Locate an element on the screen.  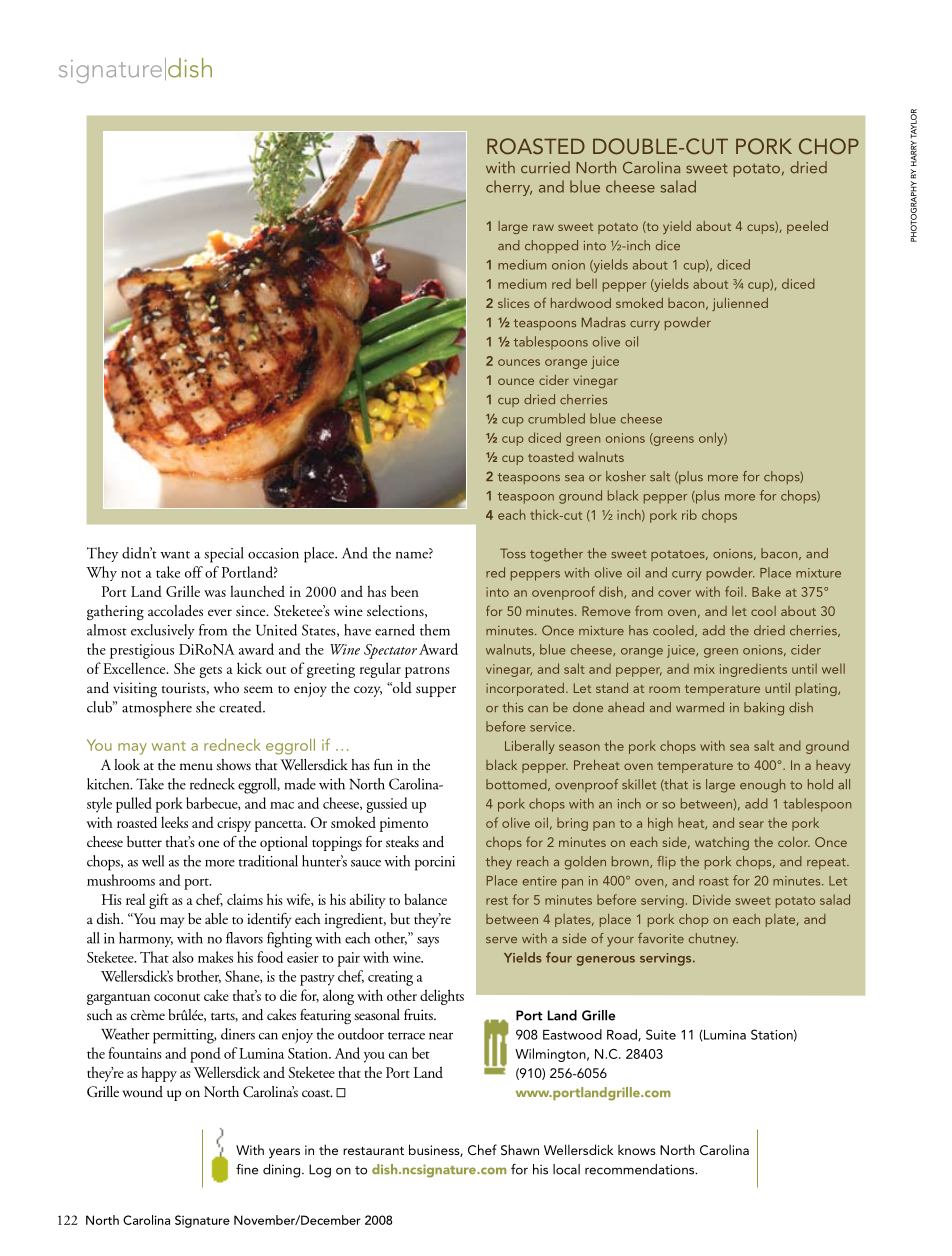
Shawn is located at coordinates (520, 1150).
